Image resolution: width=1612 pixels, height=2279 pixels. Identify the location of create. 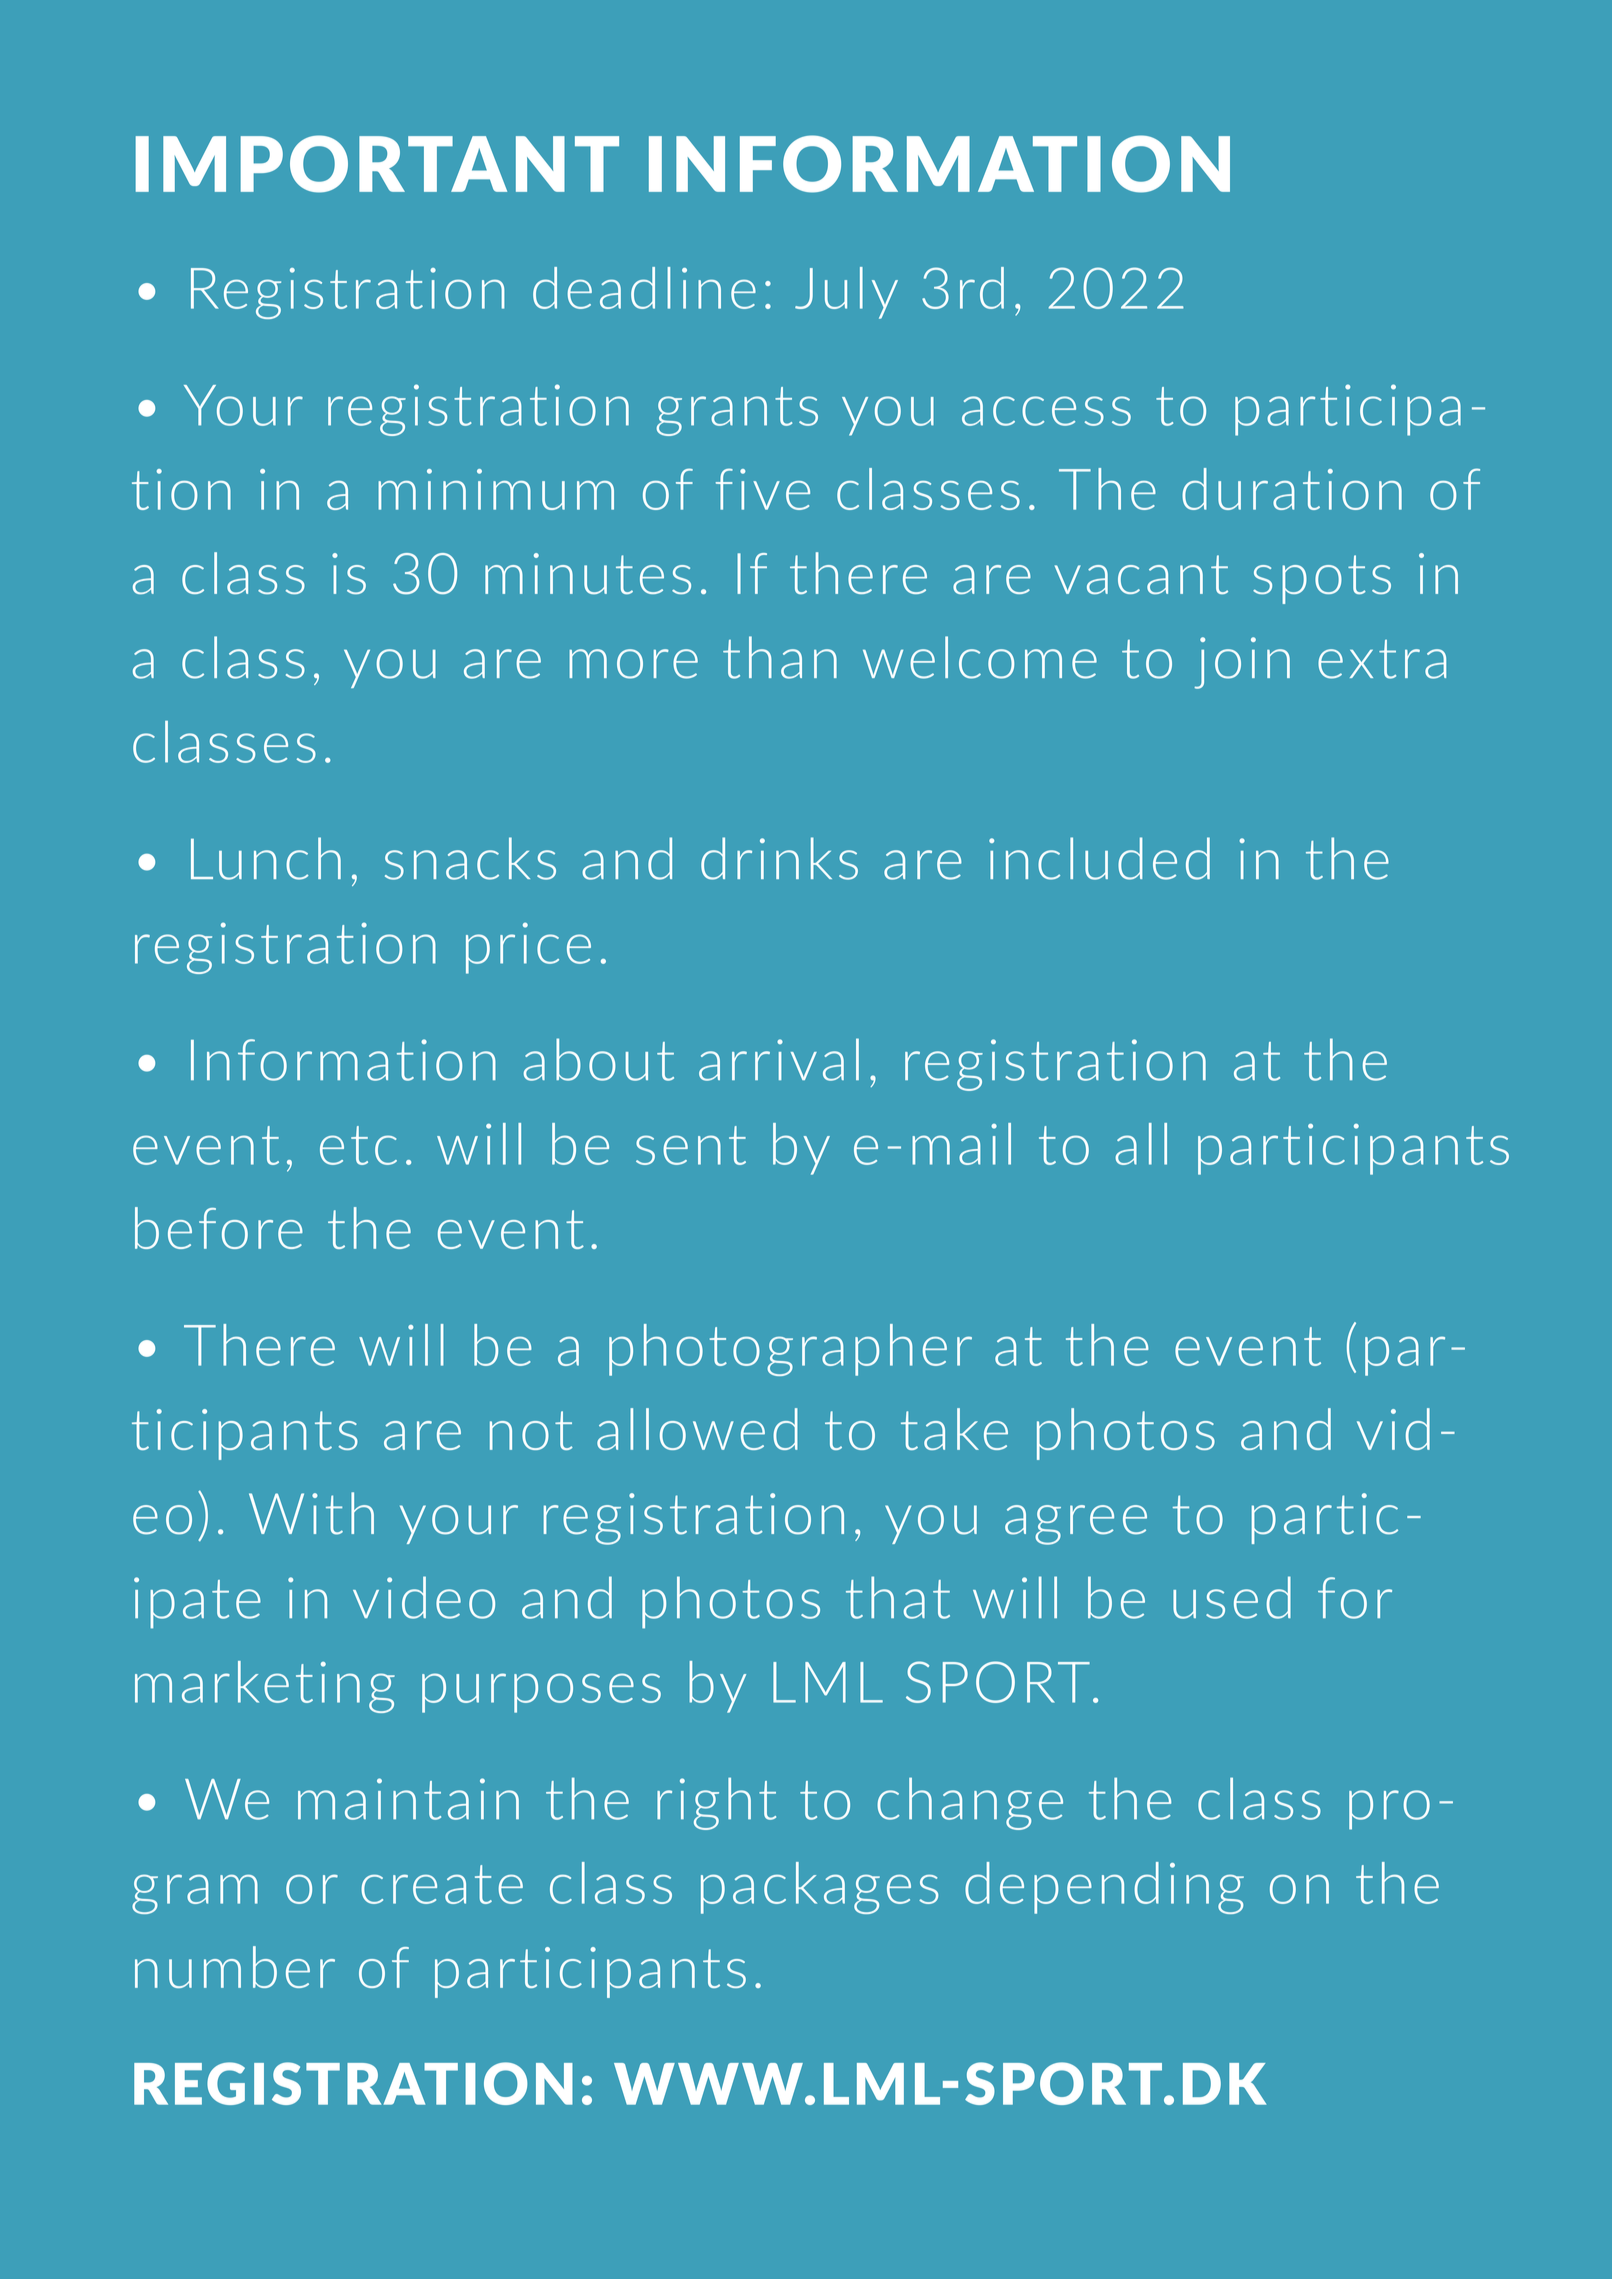
(442, 1884).
